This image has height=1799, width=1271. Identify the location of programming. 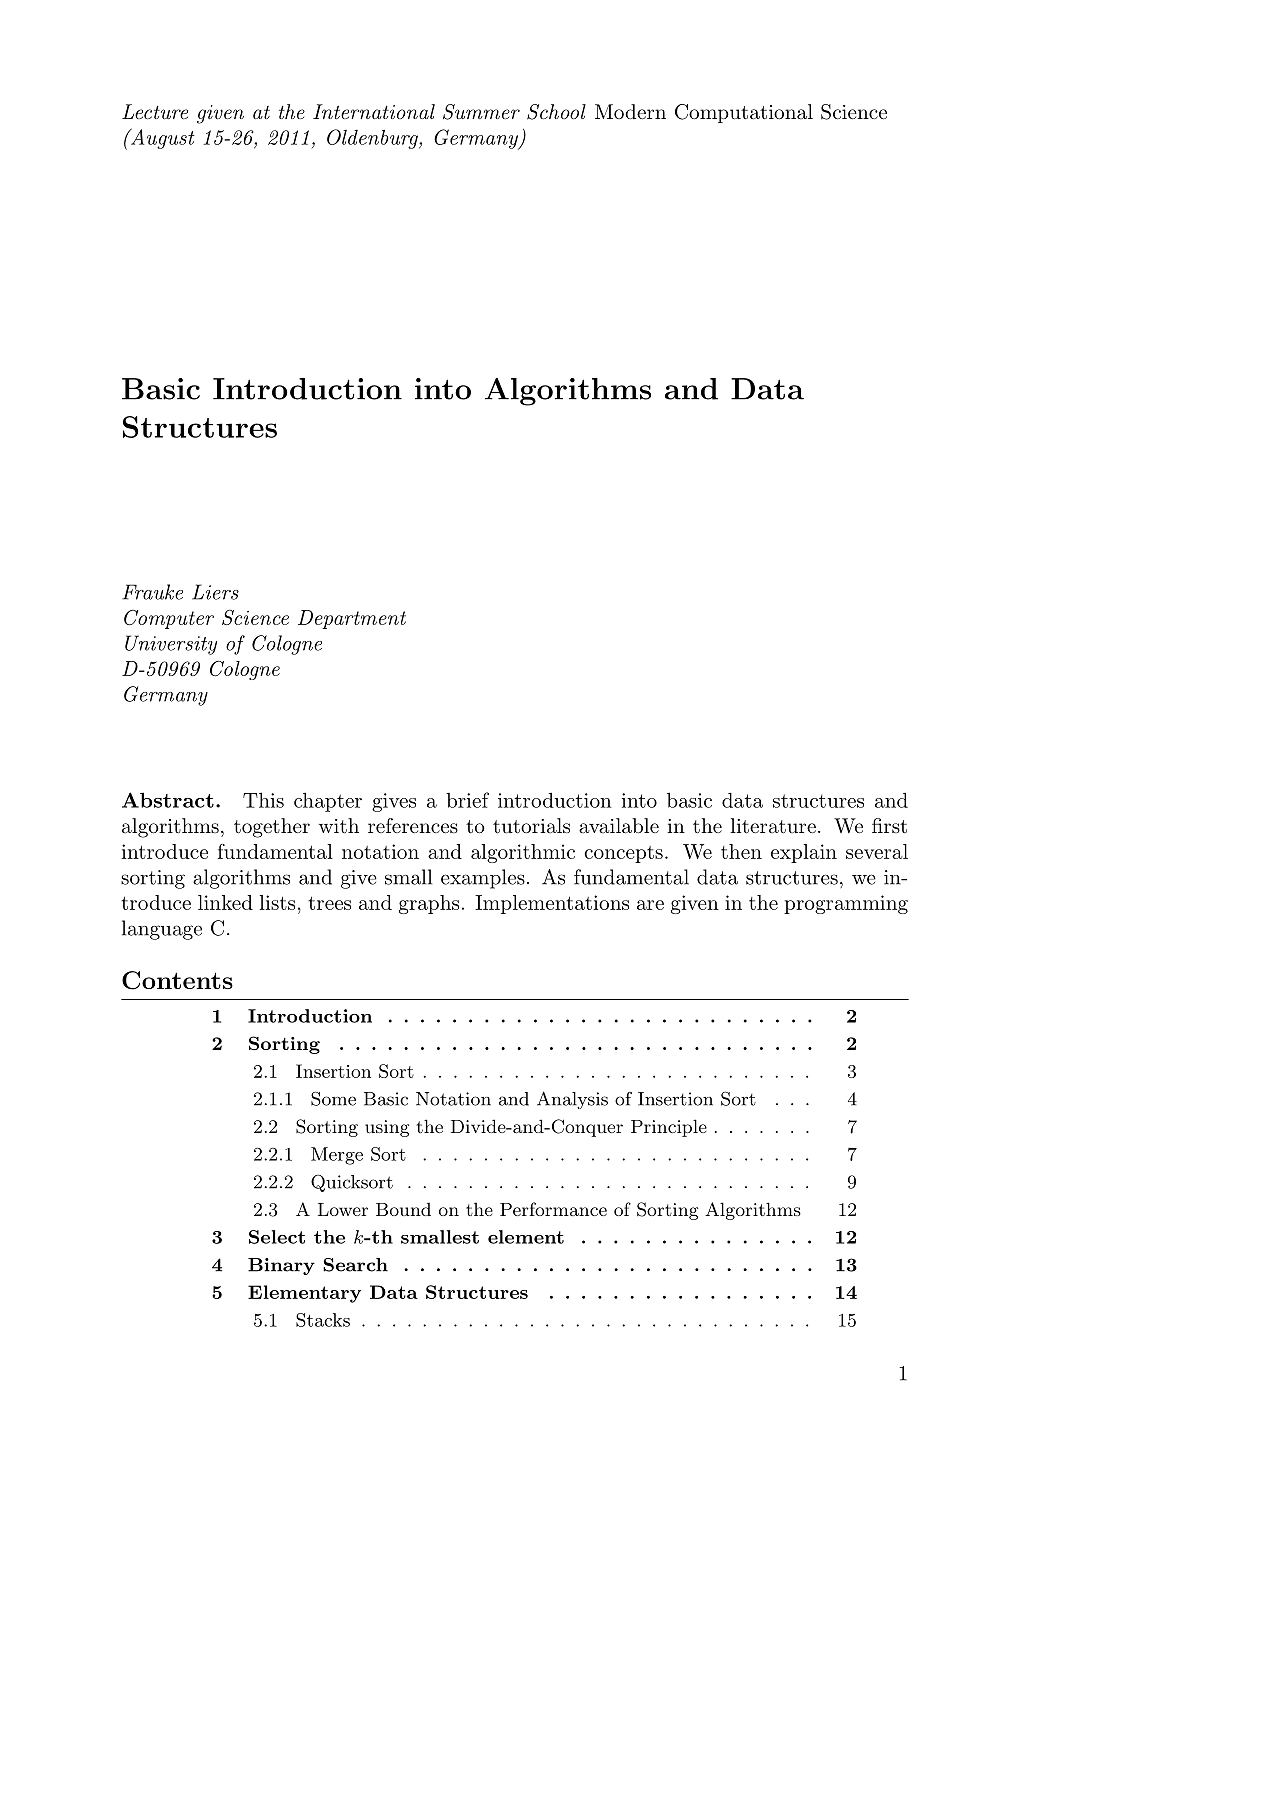
(846, 904).
